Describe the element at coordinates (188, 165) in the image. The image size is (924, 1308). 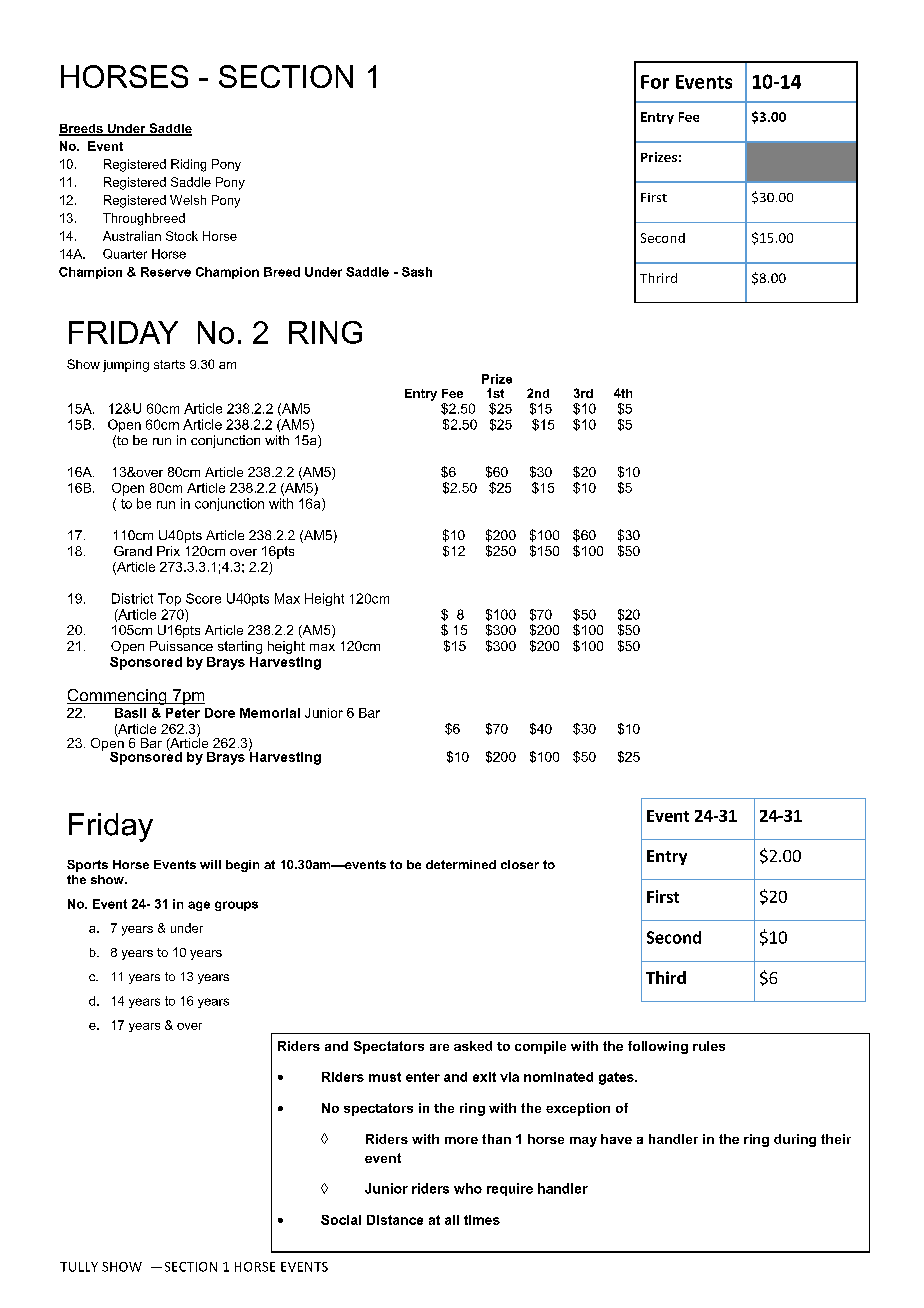
I see `Riding` at that location.
